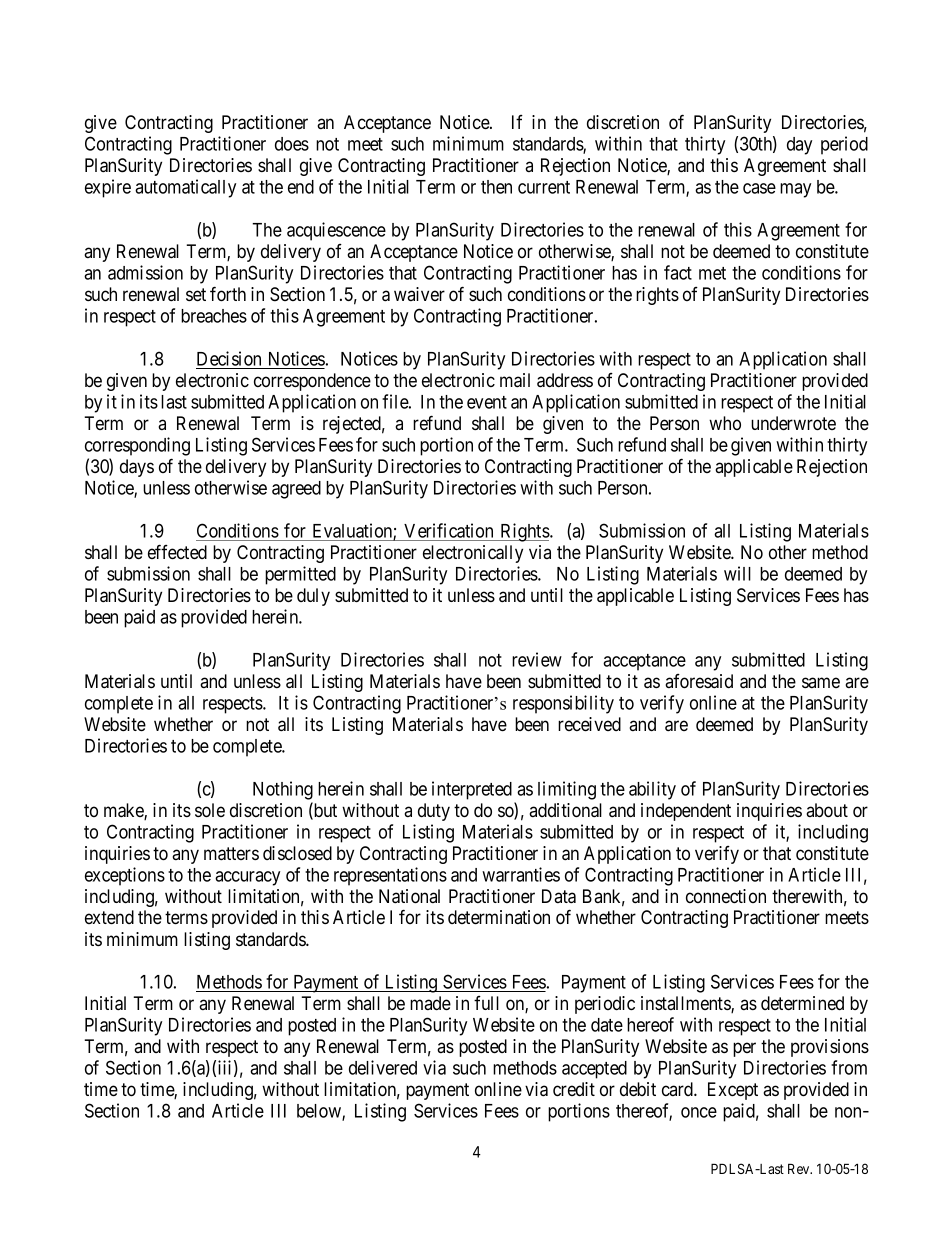  Describe the element at coordinates (210, 810) in the screenshot. I see `sole` at that location.
